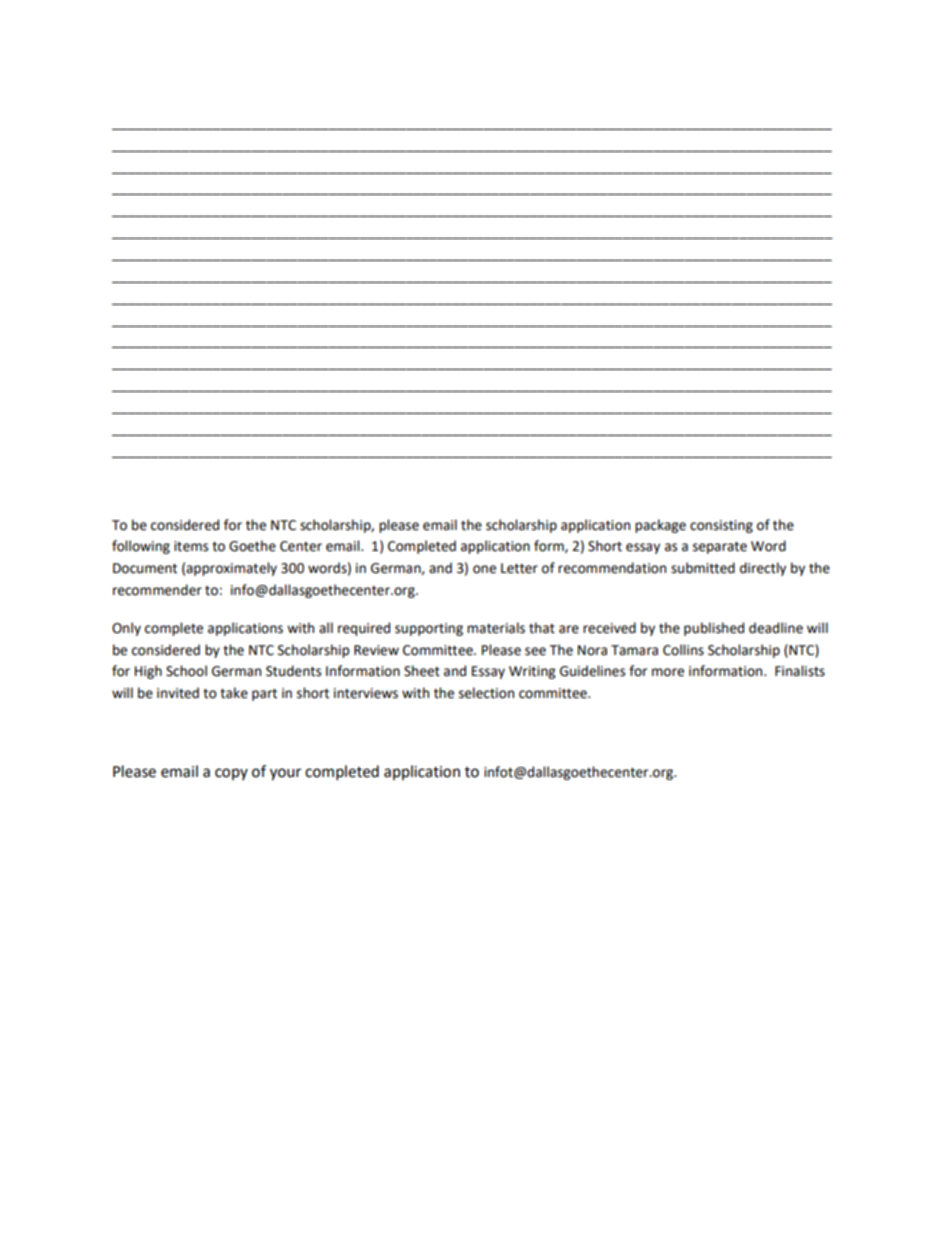  What do you see at coordinates (668, 672) in the page?
I see `more` at bounding box center [668, 672].
